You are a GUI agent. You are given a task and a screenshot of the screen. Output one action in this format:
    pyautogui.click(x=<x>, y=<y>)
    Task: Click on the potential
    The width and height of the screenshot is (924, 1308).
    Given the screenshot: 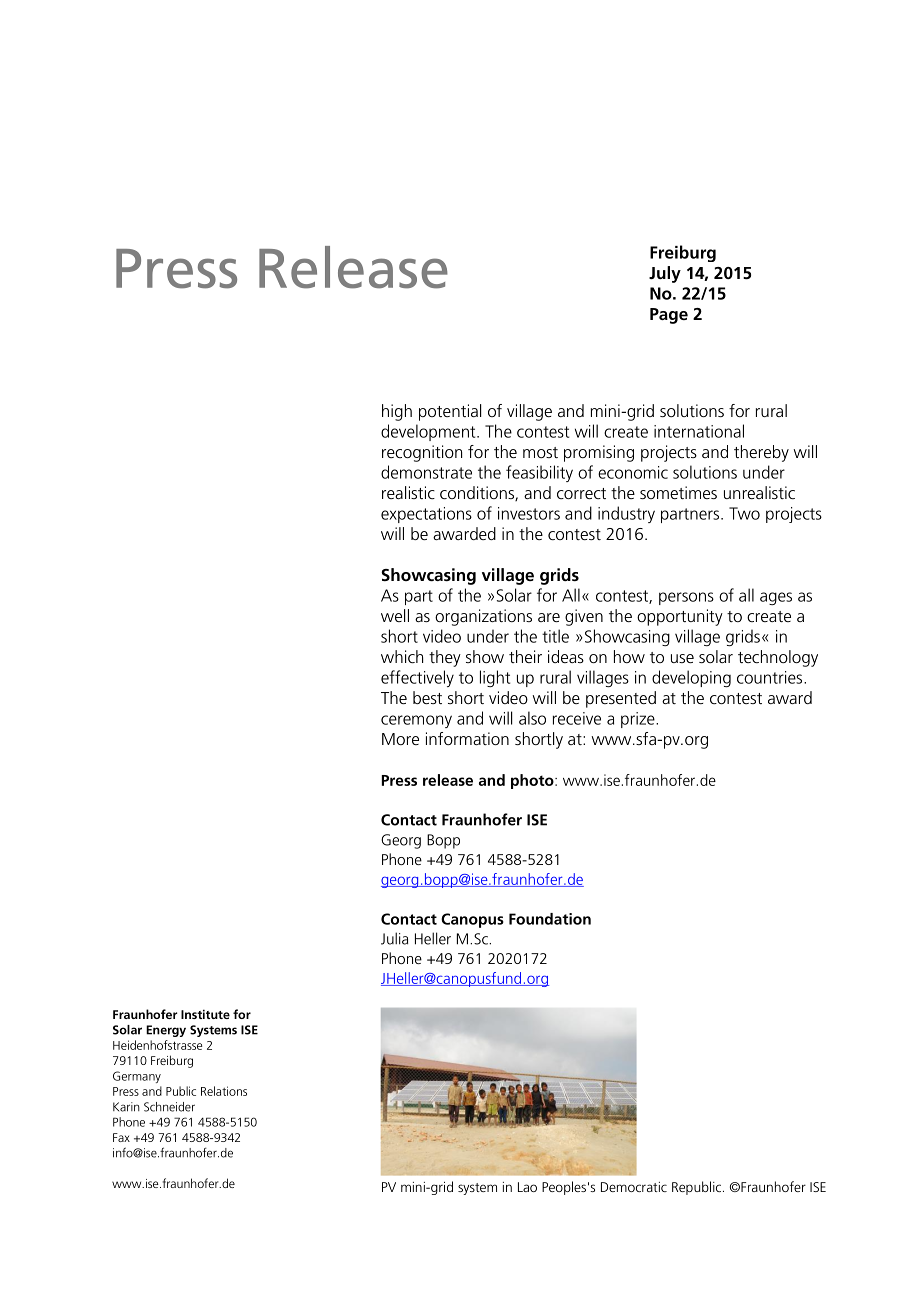 What is the action you would take?
    pyautogui.click(x=450, y=412)
